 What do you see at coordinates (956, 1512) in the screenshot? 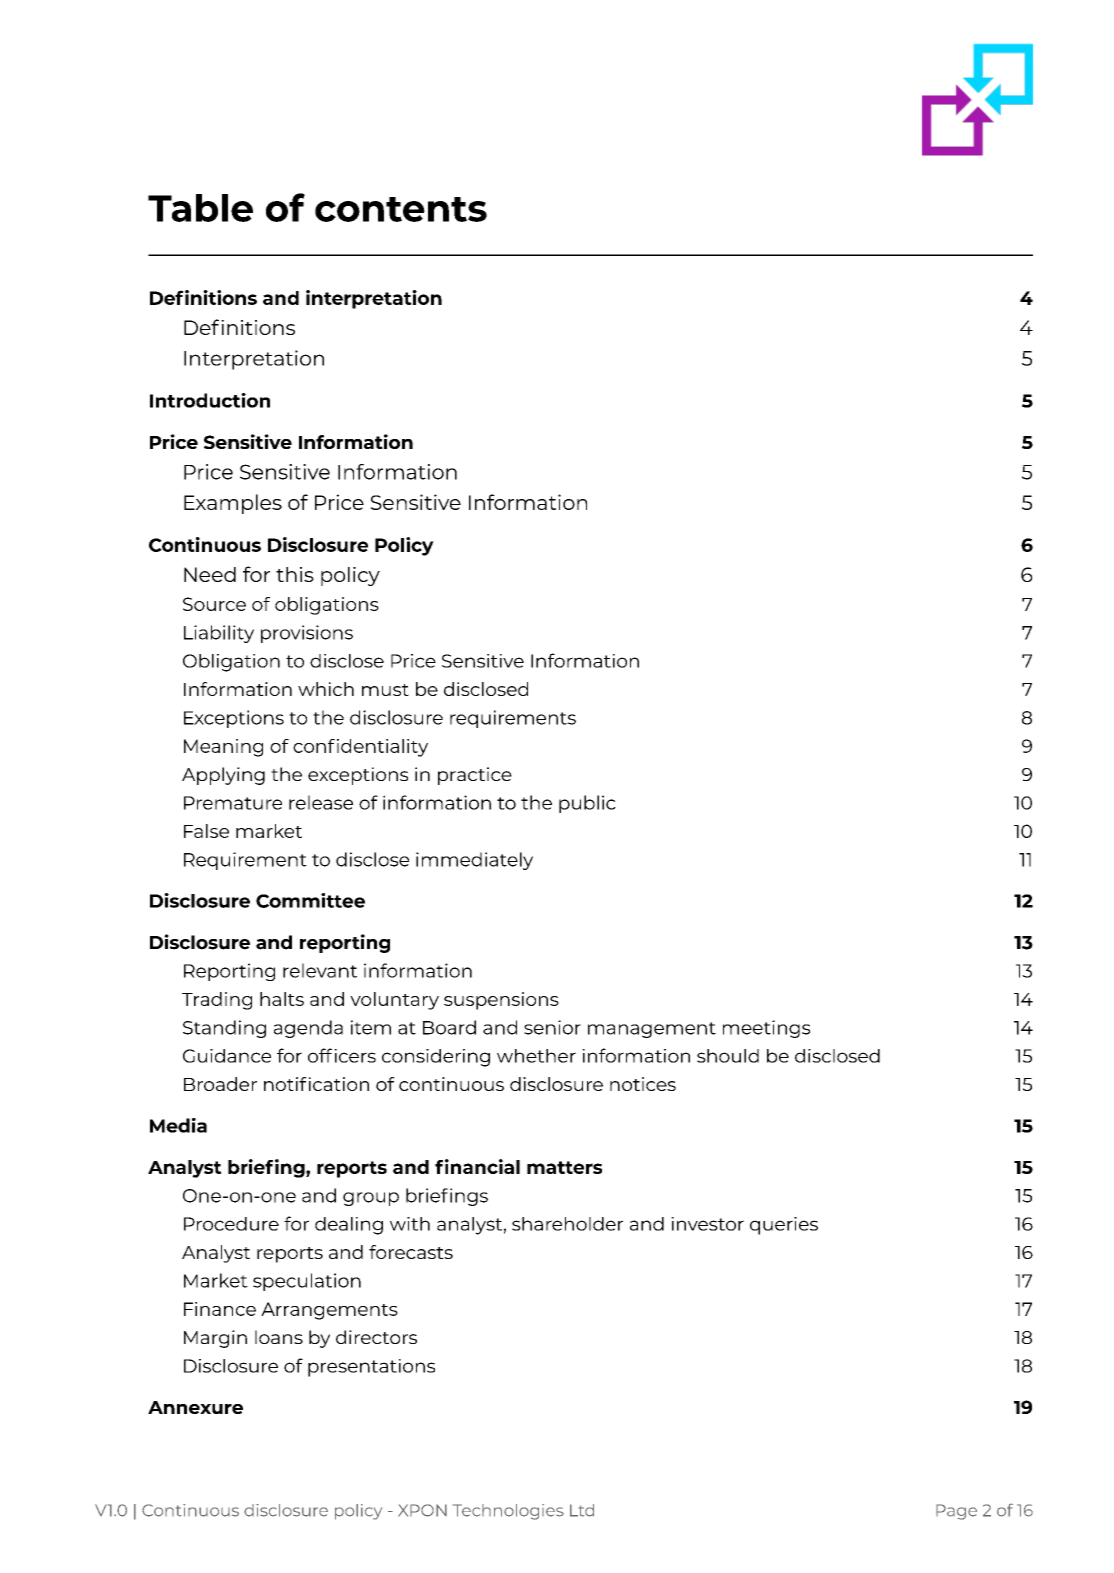
I see `Page` at bounding box center [956, 1512].
